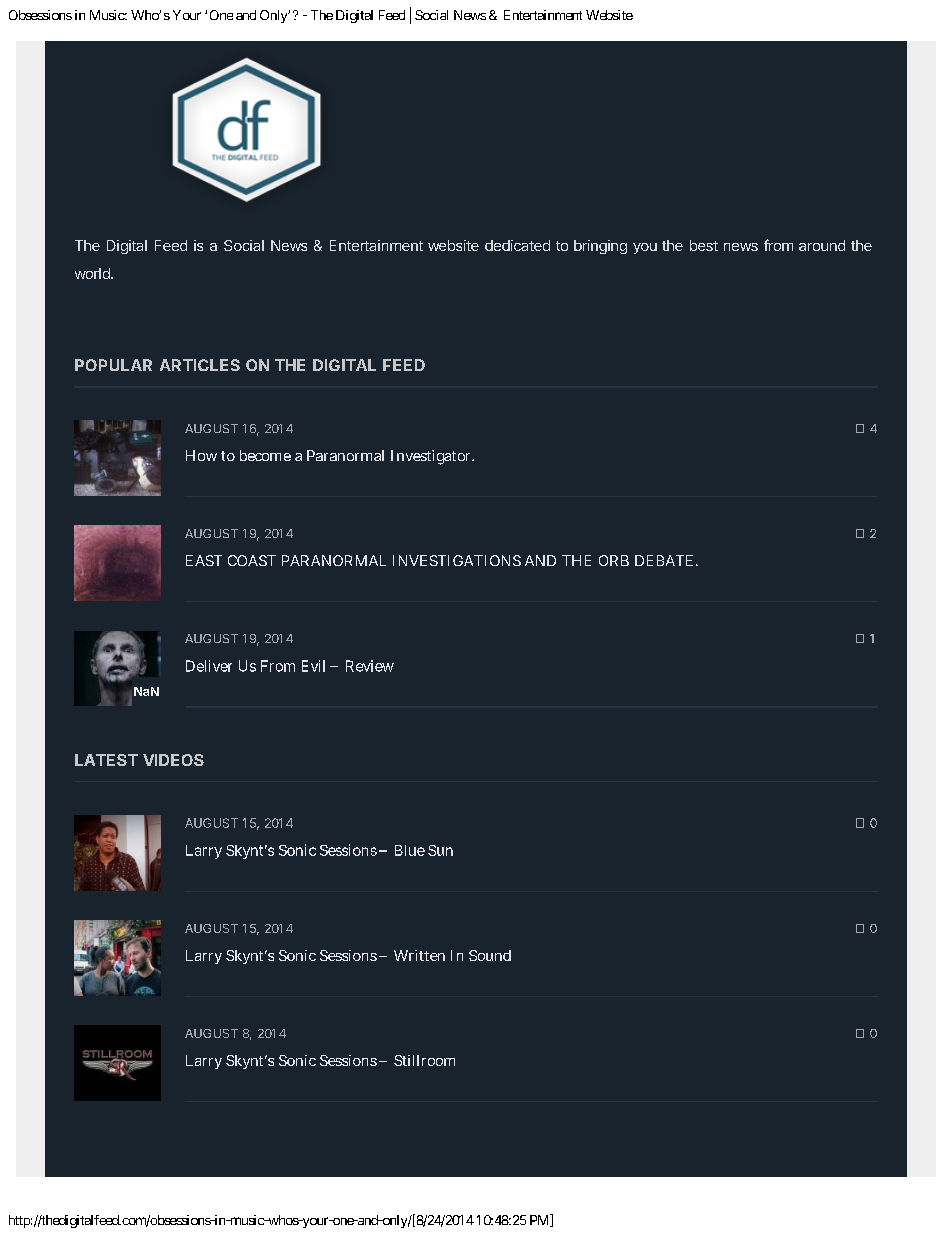 The image size is (952, 1233). What do you see at coordinates (440, 850) in the image?
I see `Sun` at bounding box center [440, 850].
